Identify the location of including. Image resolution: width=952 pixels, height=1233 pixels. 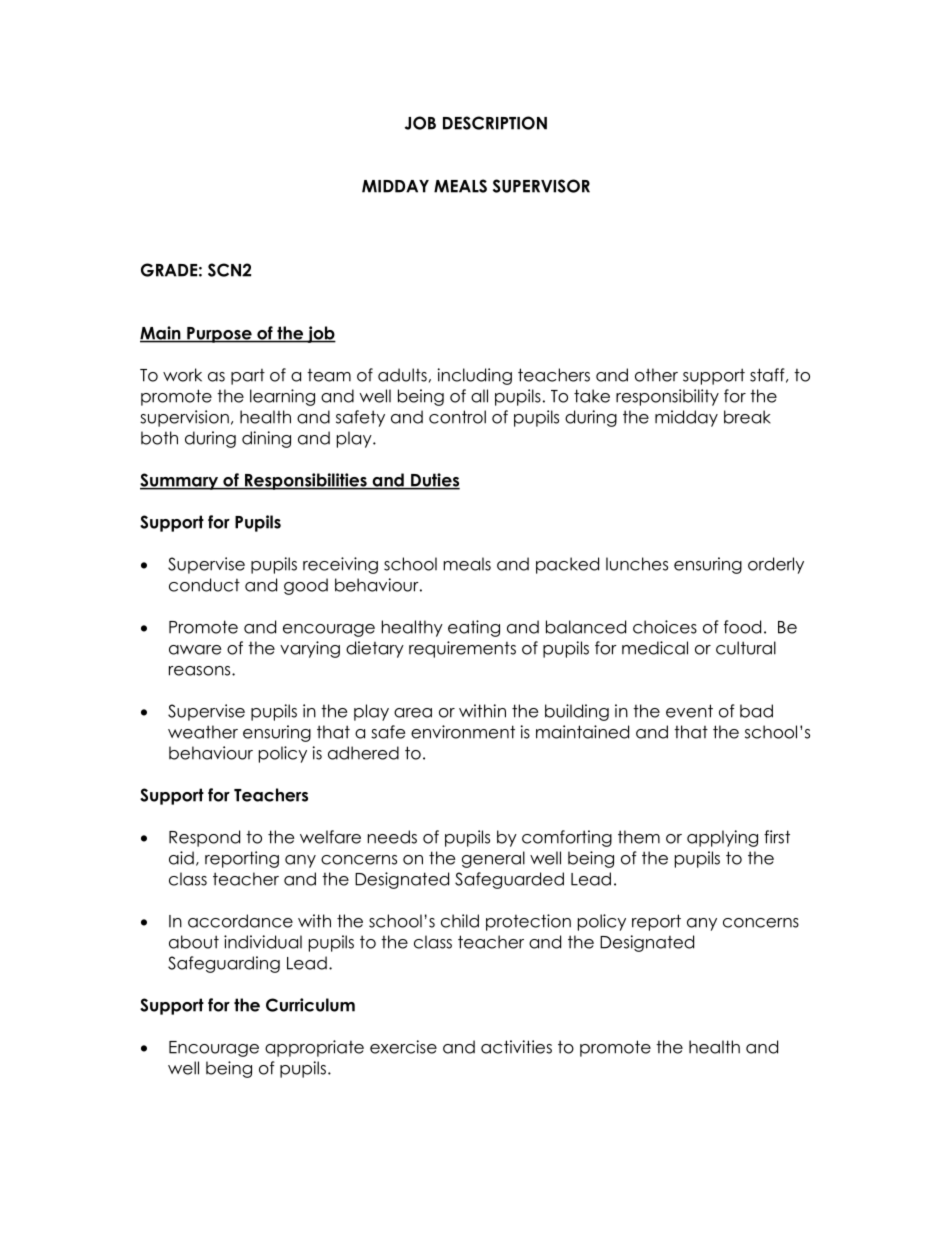
(475, 376).
